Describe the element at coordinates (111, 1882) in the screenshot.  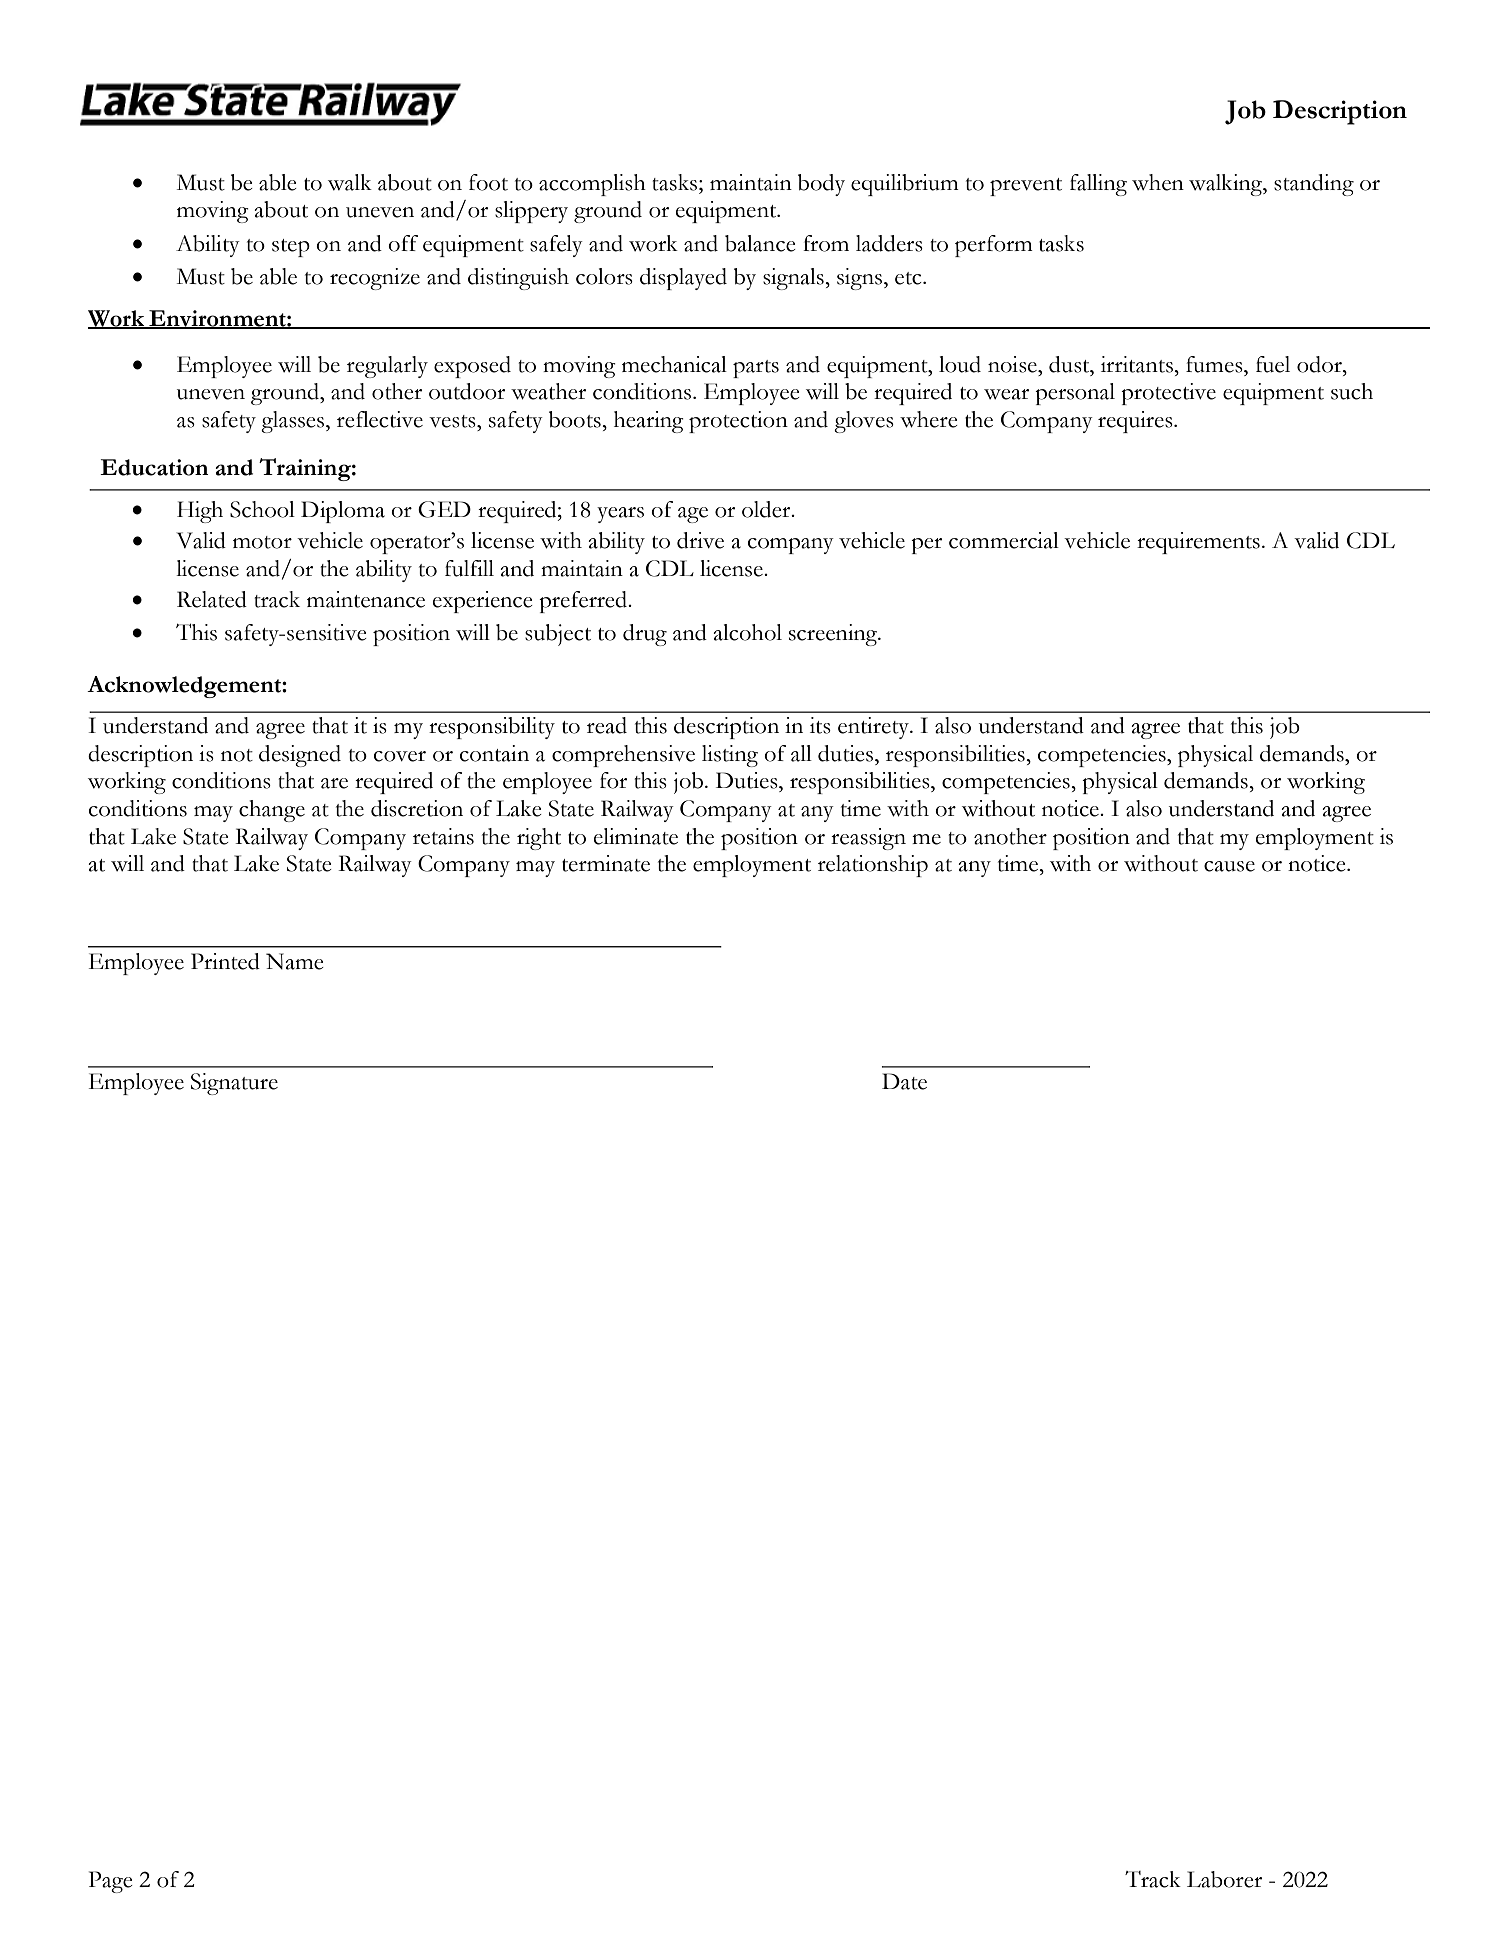
I see `Page` at that location.
